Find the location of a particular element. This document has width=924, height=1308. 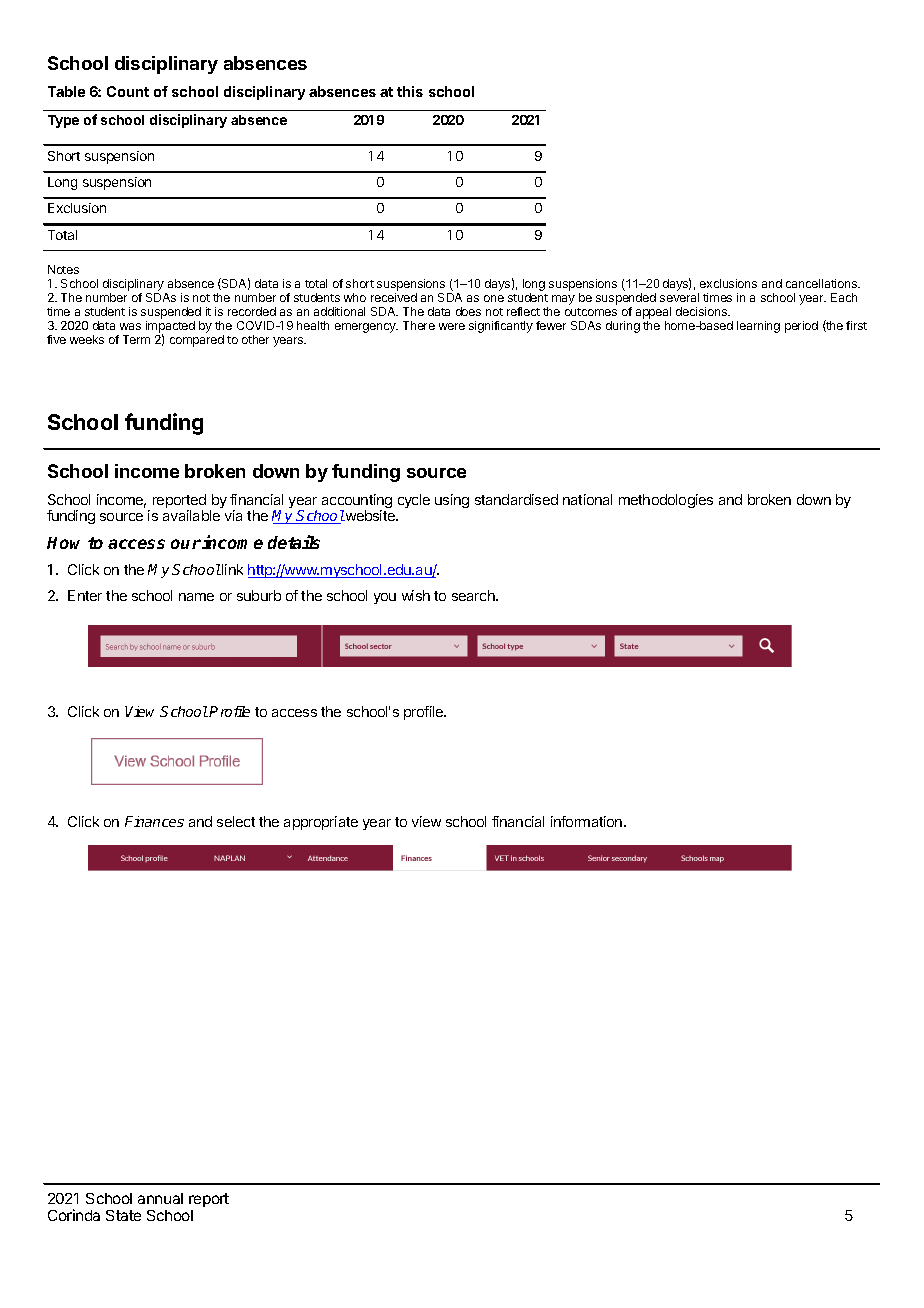

Type is located at coordinates (63, 121).
